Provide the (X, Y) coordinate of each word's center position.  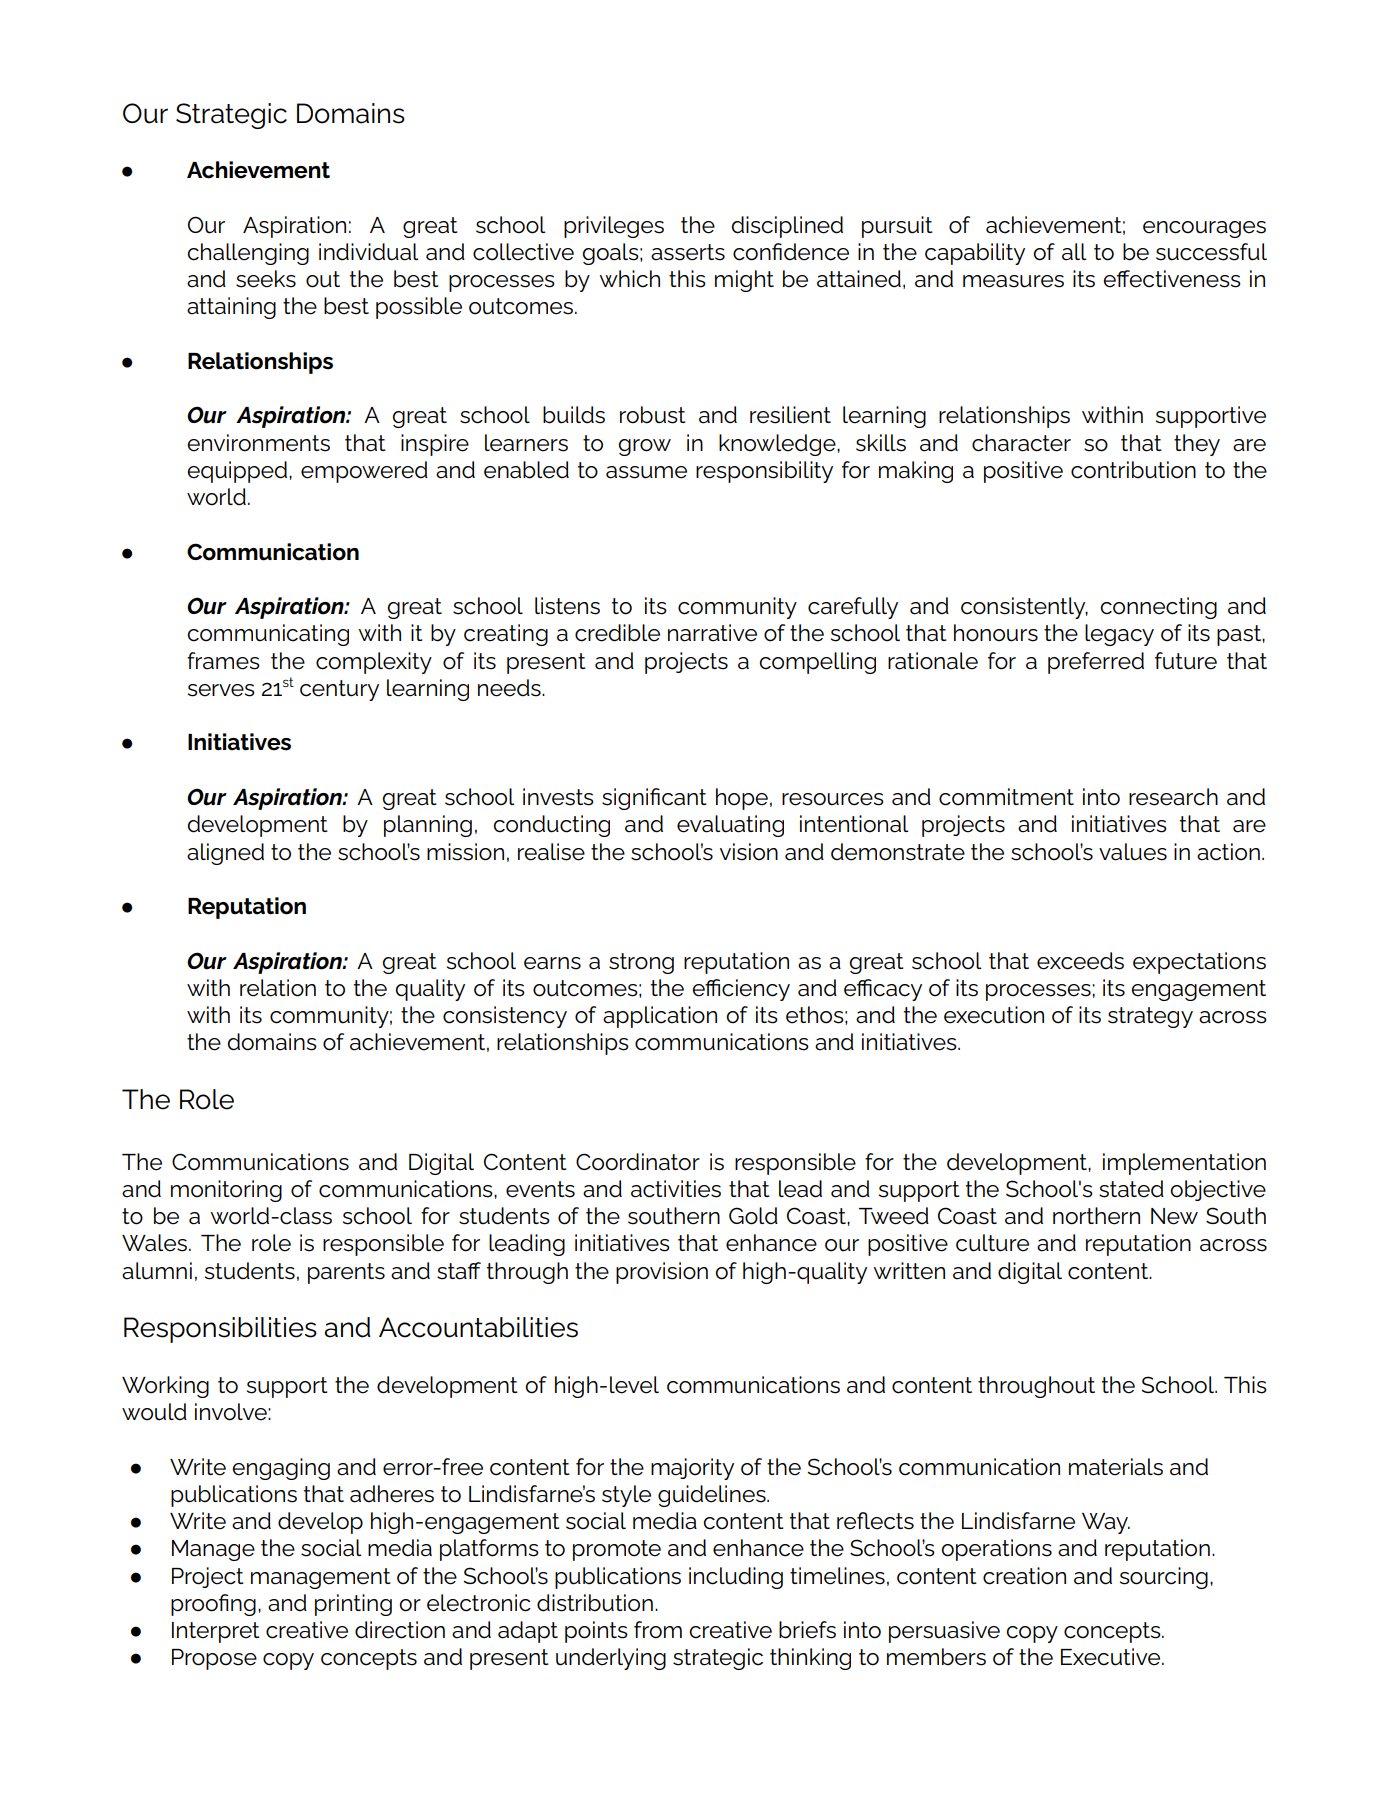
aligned (225, 854)
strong (641, 963)
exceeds (1080, 961)
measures (1013, 281)
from (658, 1630)
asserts (688, 252)
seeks (266, 279)
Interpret (216, 1632)
